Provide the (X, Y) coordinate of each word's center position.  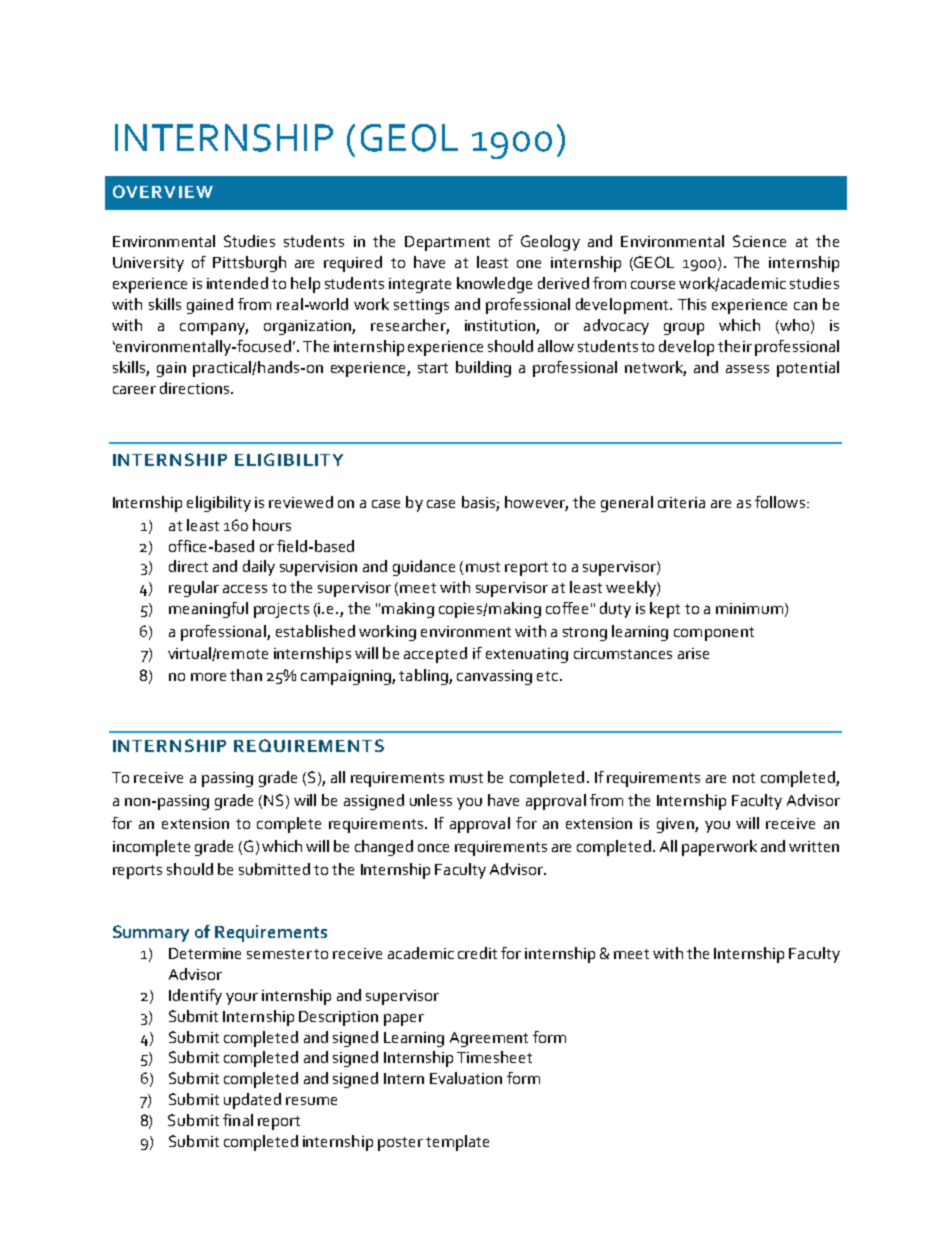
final (238, 1120)
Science (759, 241)
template (457, 1143)
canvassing (494, 677)
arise (693, 653)
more (208, 677)
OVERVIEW (163, 191)
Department (447, 243)
